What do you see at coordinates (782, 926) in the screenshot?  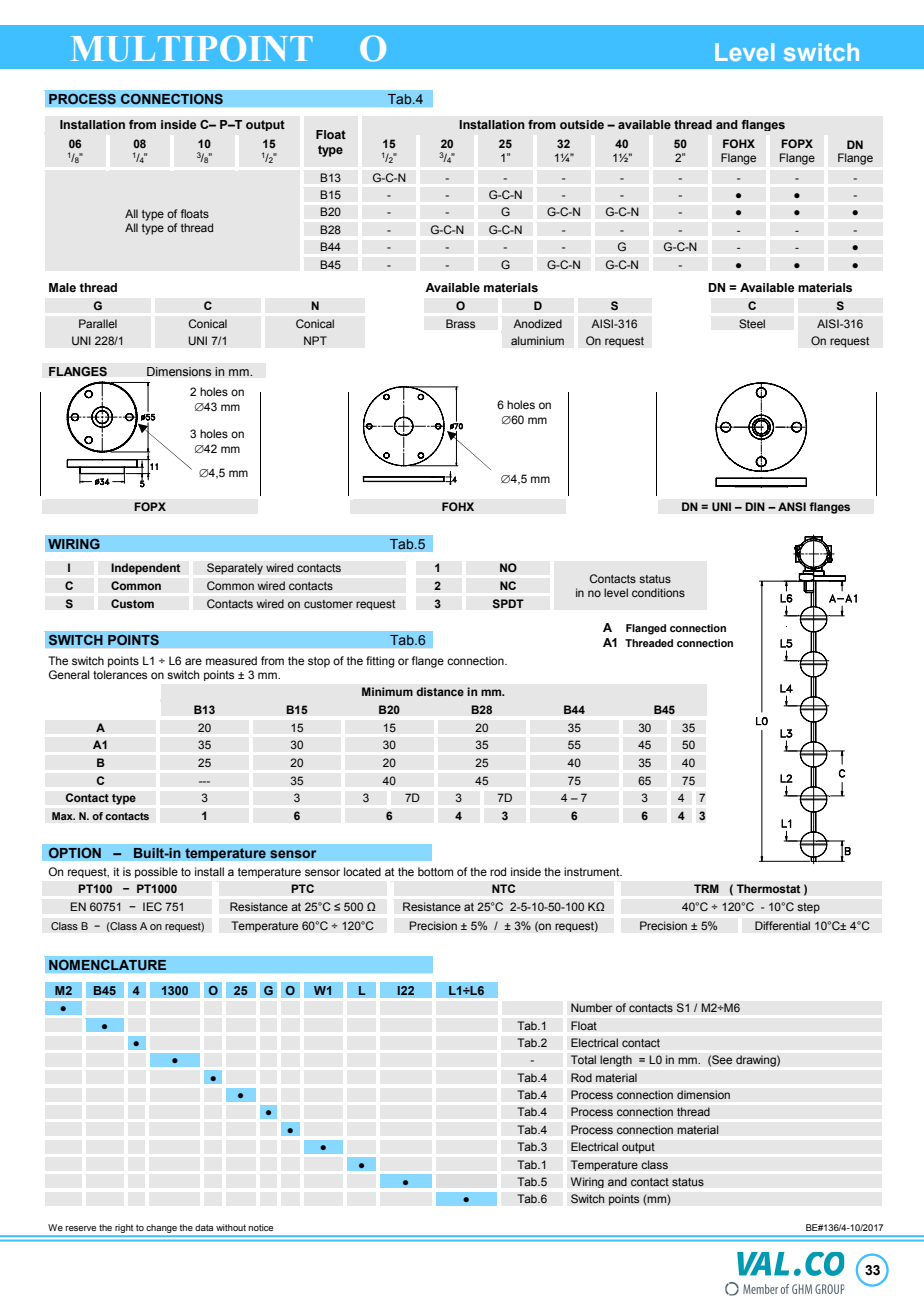 I see `Differential` at bounding box center [782, 926].
